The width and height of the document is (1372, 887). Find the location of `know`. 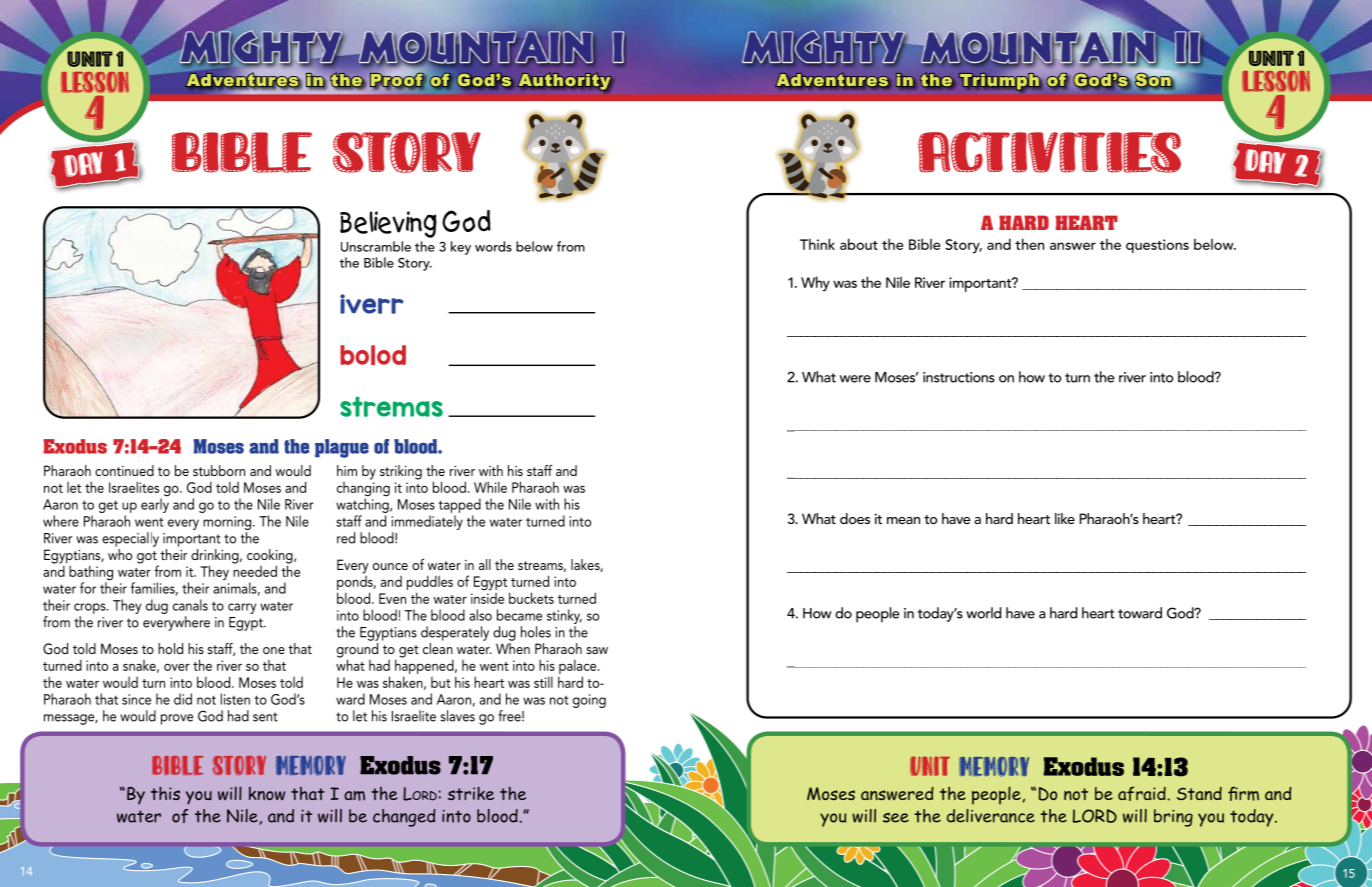

know is located at coordinates (267, 793).
